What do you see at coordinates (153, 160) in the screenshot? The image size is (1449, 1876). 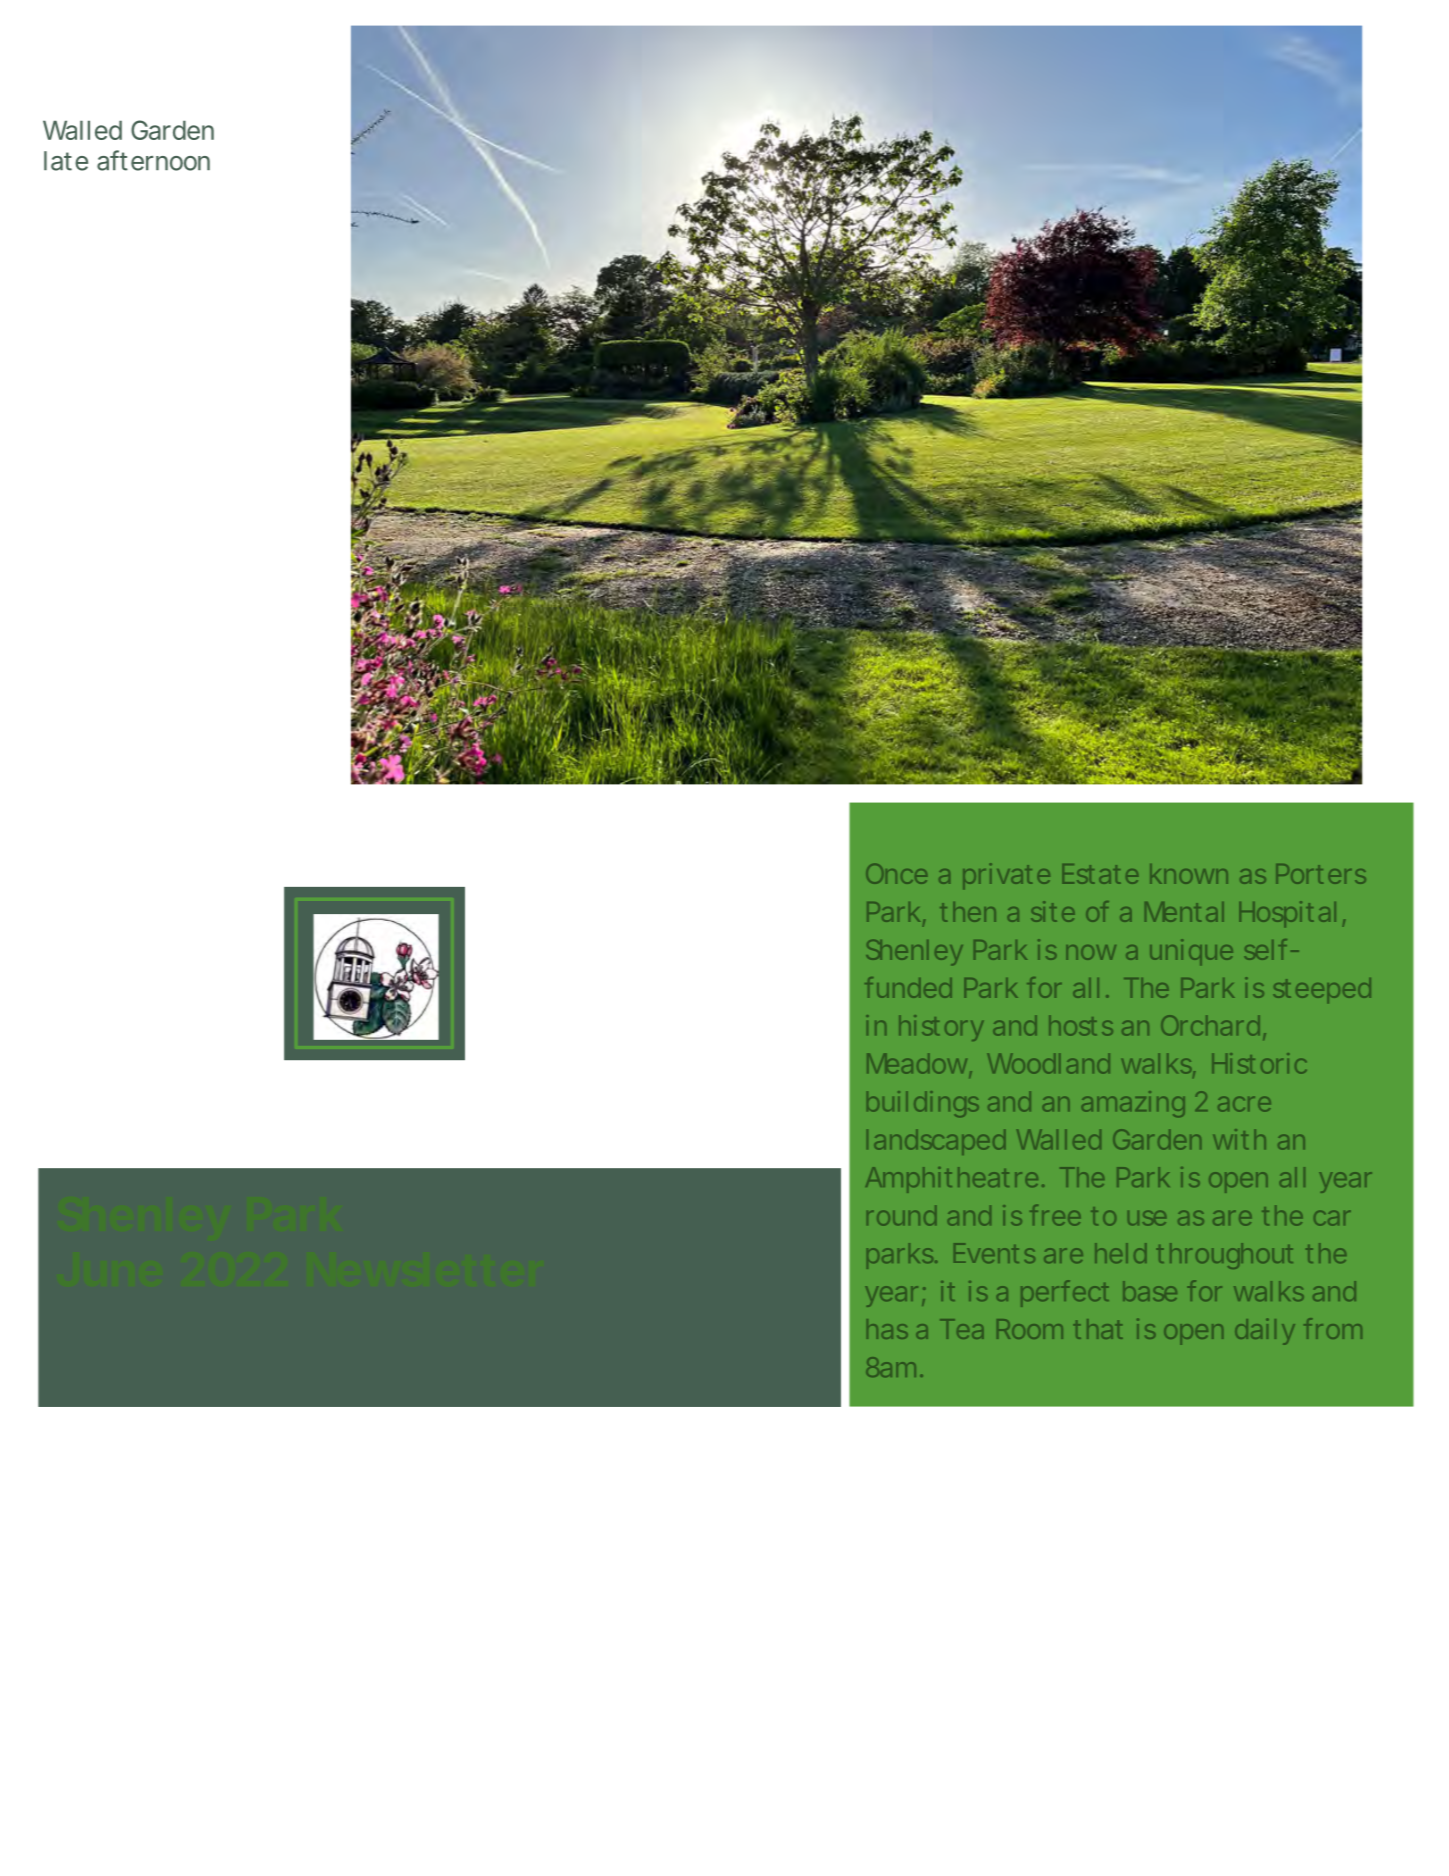 I see `afternoon` at bounding box center [153, 160].
